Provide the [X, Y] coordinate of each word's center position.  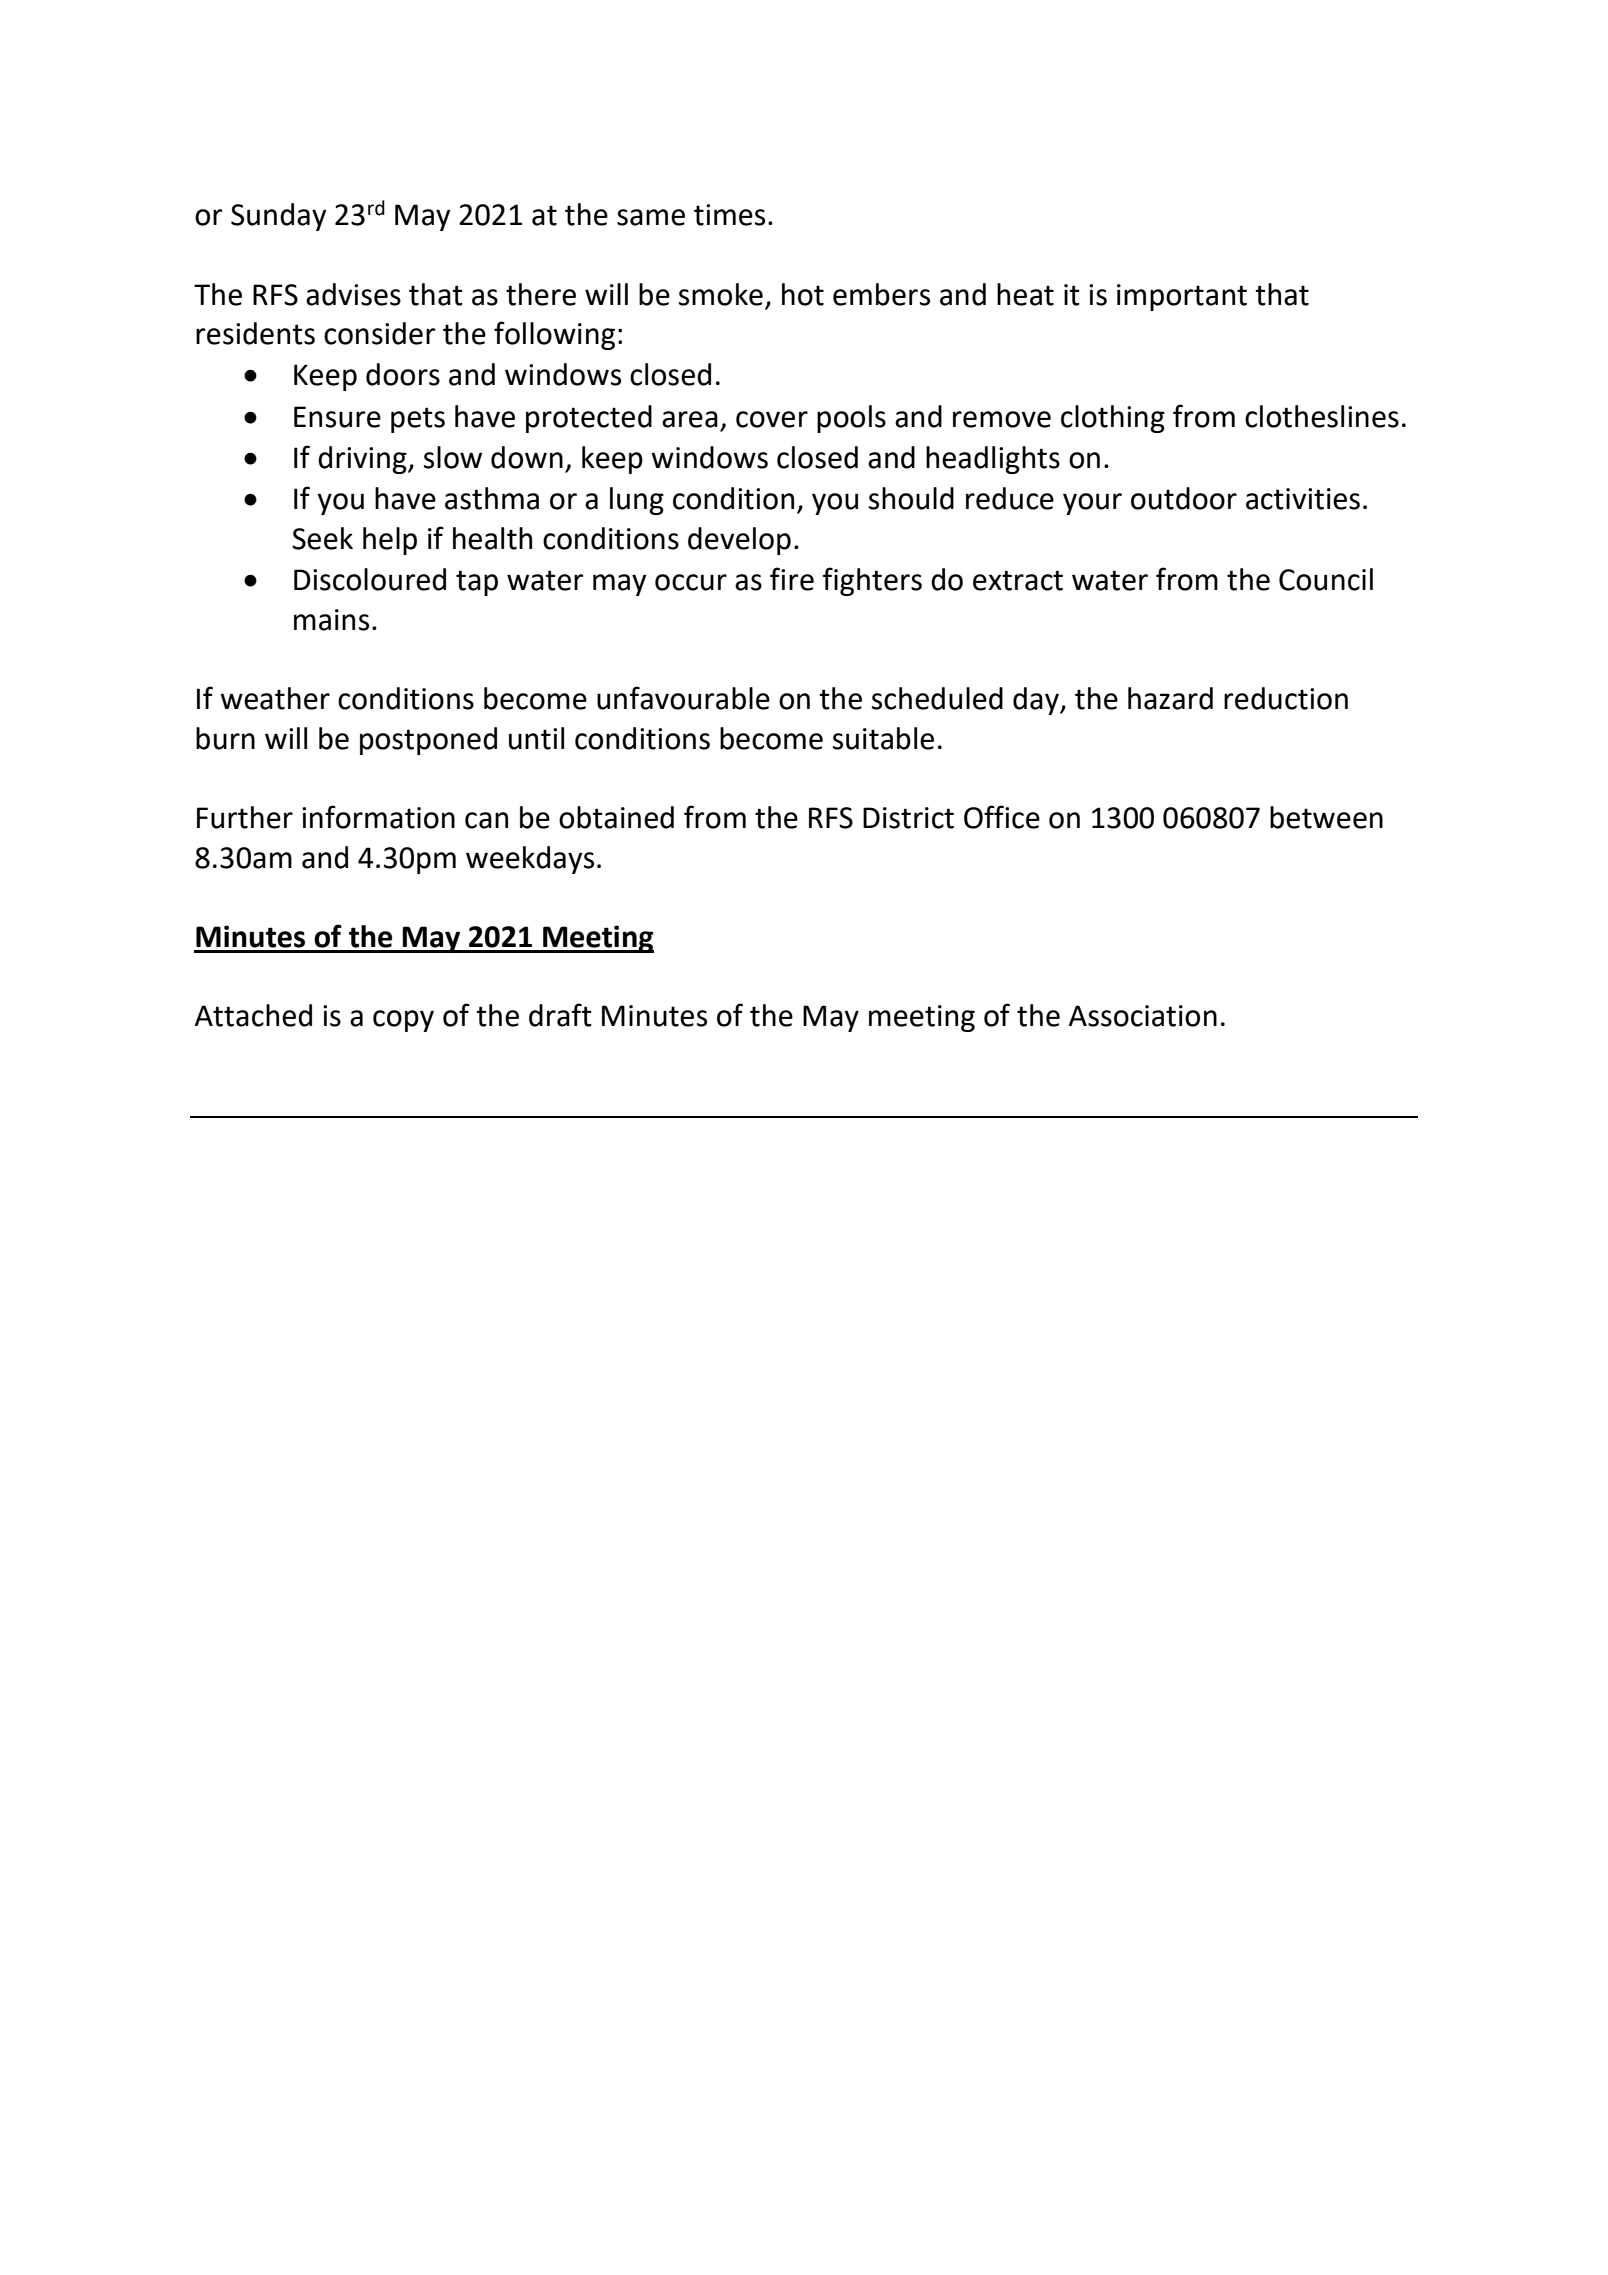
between [1326, 817]
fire [792, 579]
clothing [1113, 419]
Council [1326, 579]
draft [560, 1015]
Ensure [337, 417]
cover [772, 419]
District [908, 818]
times [729, 215]
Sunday [278, 217]
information [378, 817]
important [1182, 297]
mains [331, 620]
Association [1143, 1016]
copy [403, 1021]
